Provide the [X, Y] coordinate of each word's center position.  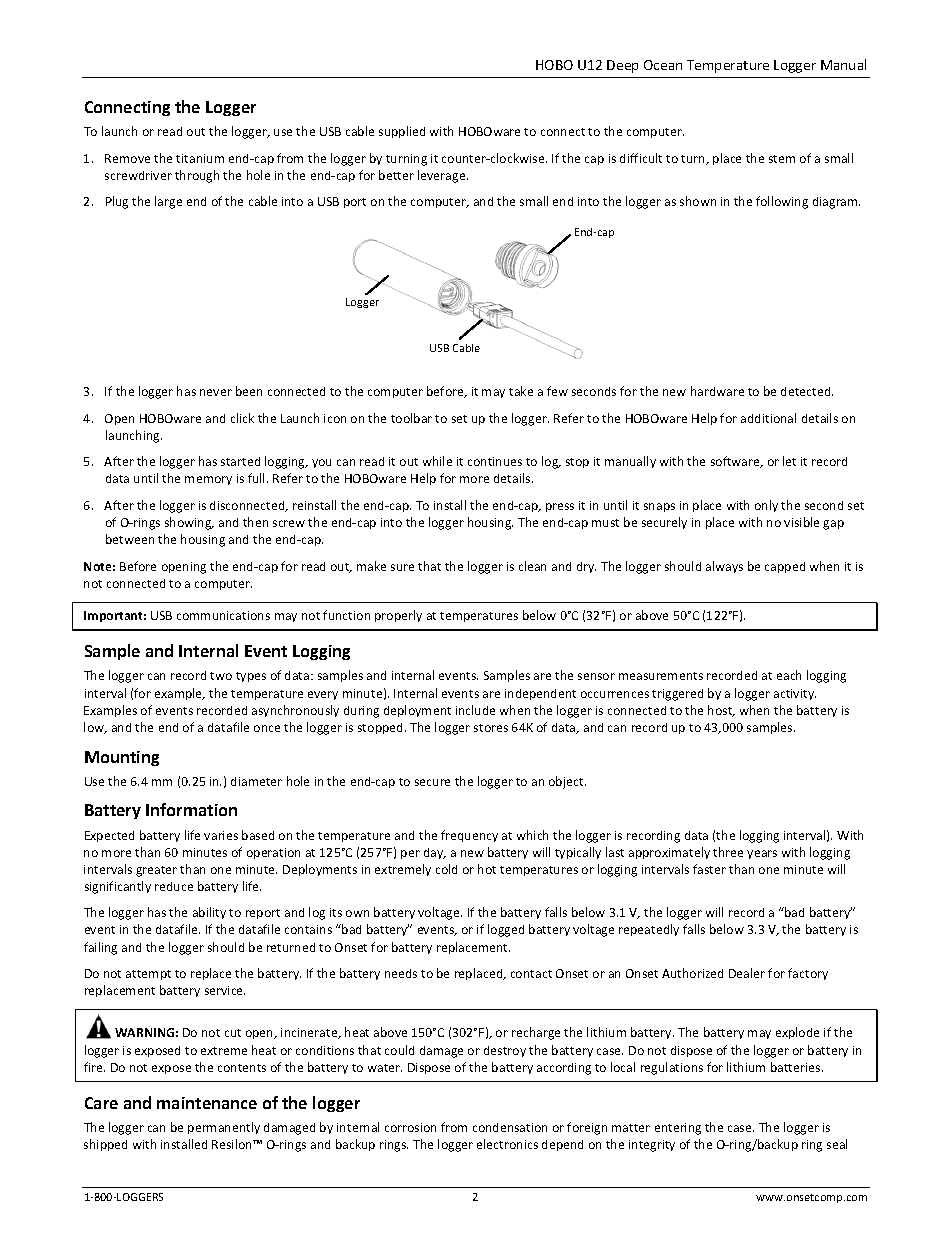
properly [398, 616]
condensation [510, 1127]
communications [223, 615]
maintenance [207, 1103]
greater [156, 871]
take [521, 391]
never [216, 392]
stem [782, 159]
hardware [717, 391]
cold [446, 869]
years [762, 854]
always [724, 567]
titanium [200, 158]
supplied [402, 132]
